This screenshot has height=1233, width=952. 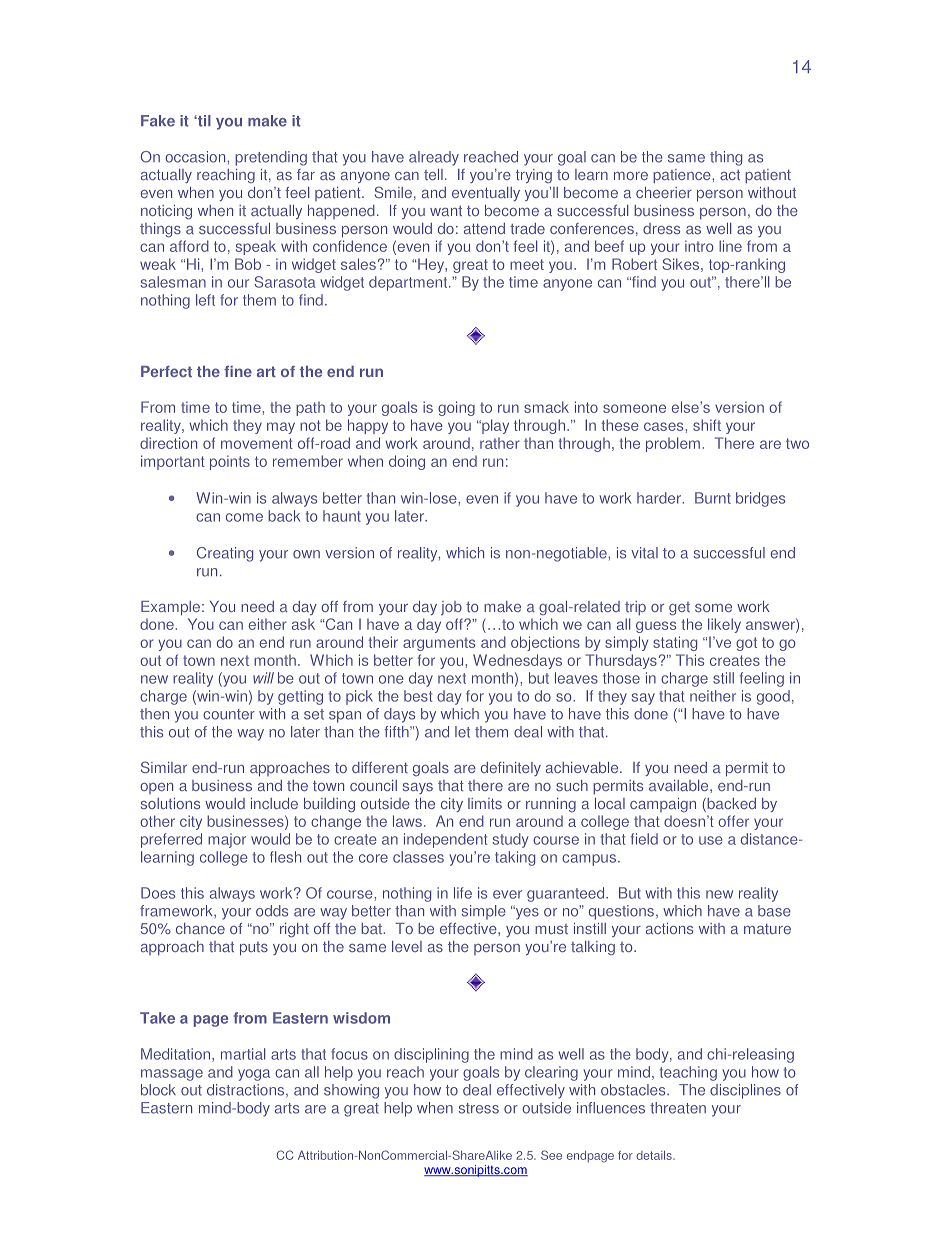 I want to click on stress, so click(x=479, y=1108).
